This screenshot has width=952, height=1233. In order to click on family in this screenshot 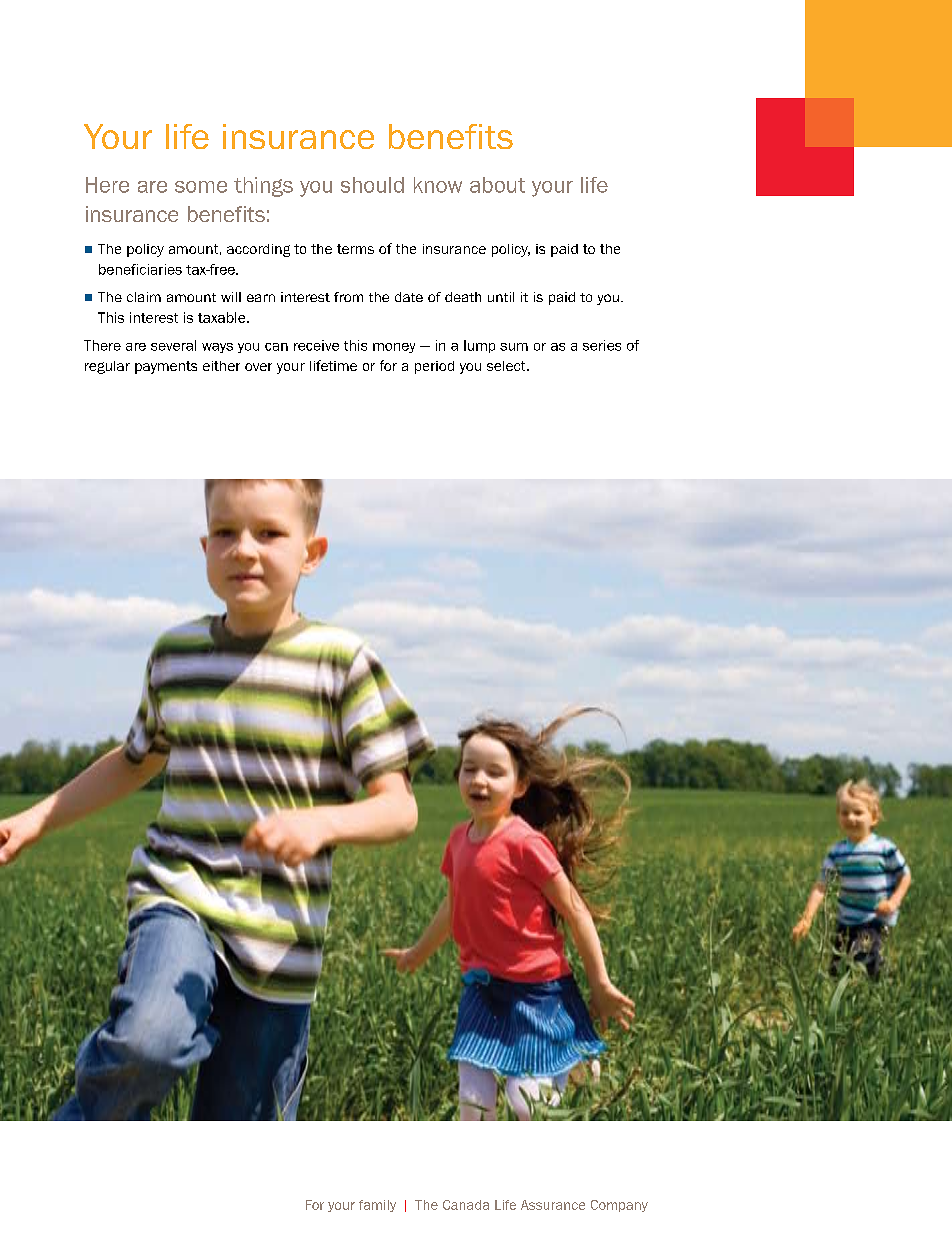, I will do `click(377, 1206)`.
